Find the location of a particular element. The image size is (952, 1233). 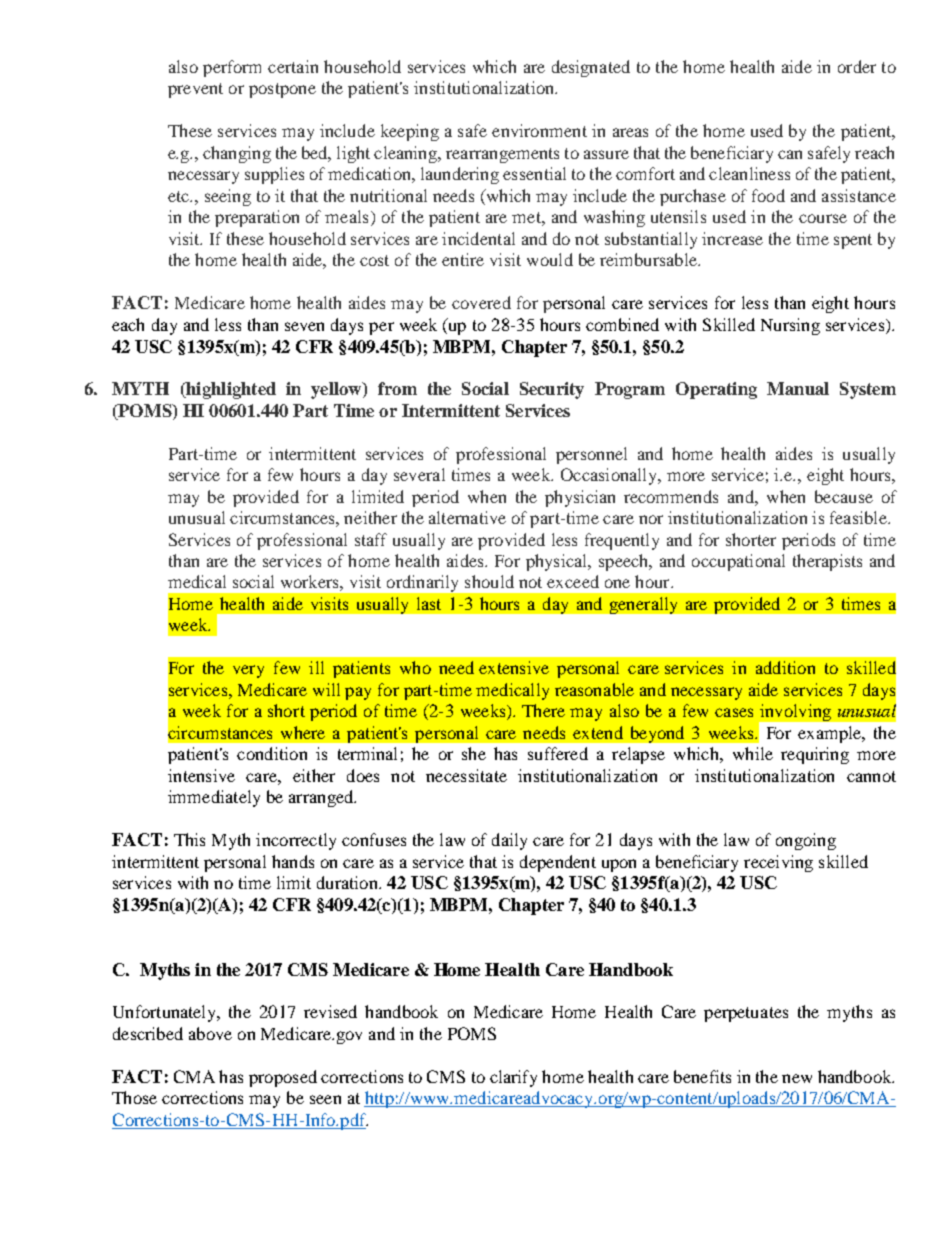

covered is located at coordinates (481, 302).
